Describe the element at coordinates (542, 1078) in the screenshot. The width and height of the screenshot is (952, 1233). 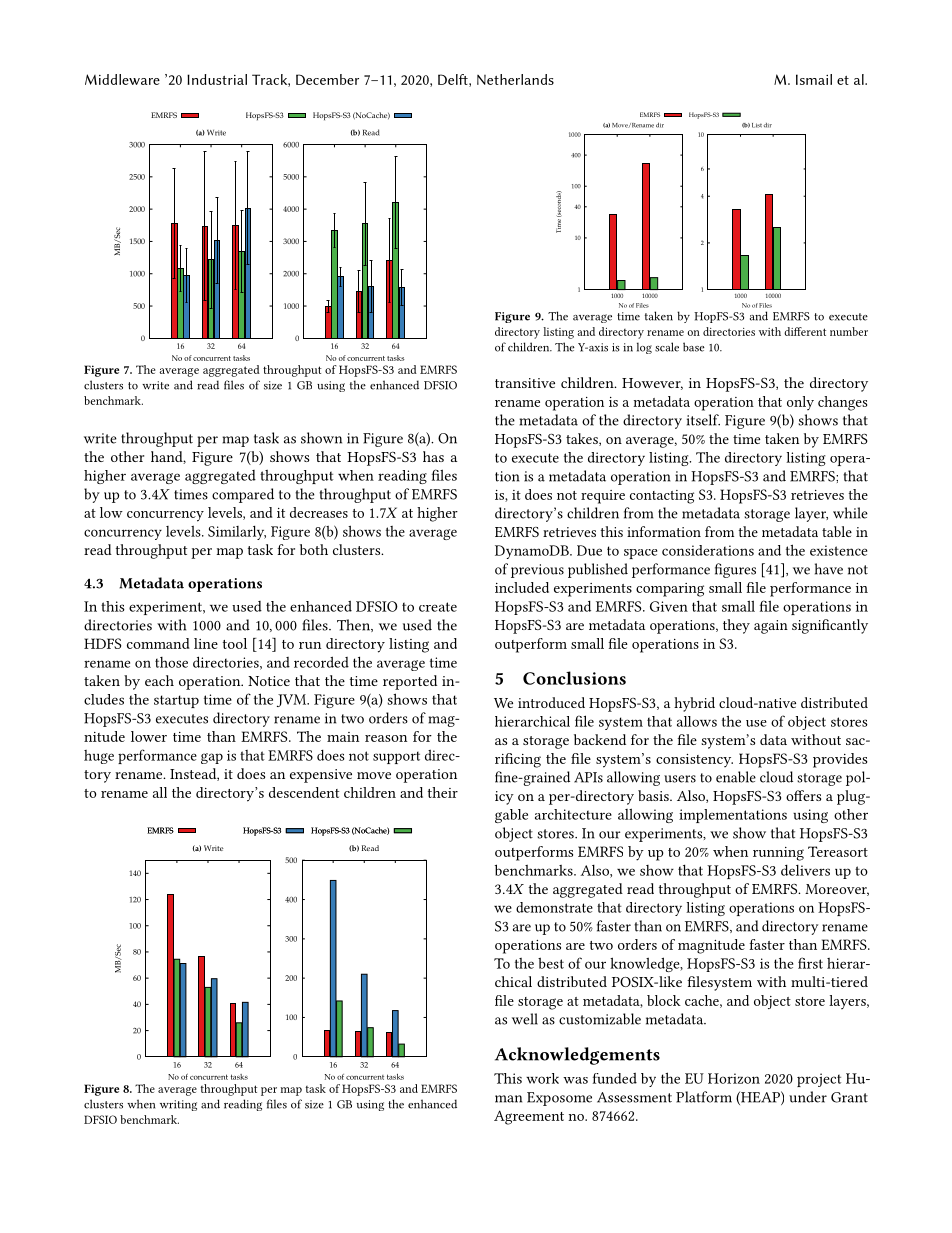
I see `work` at that location.
